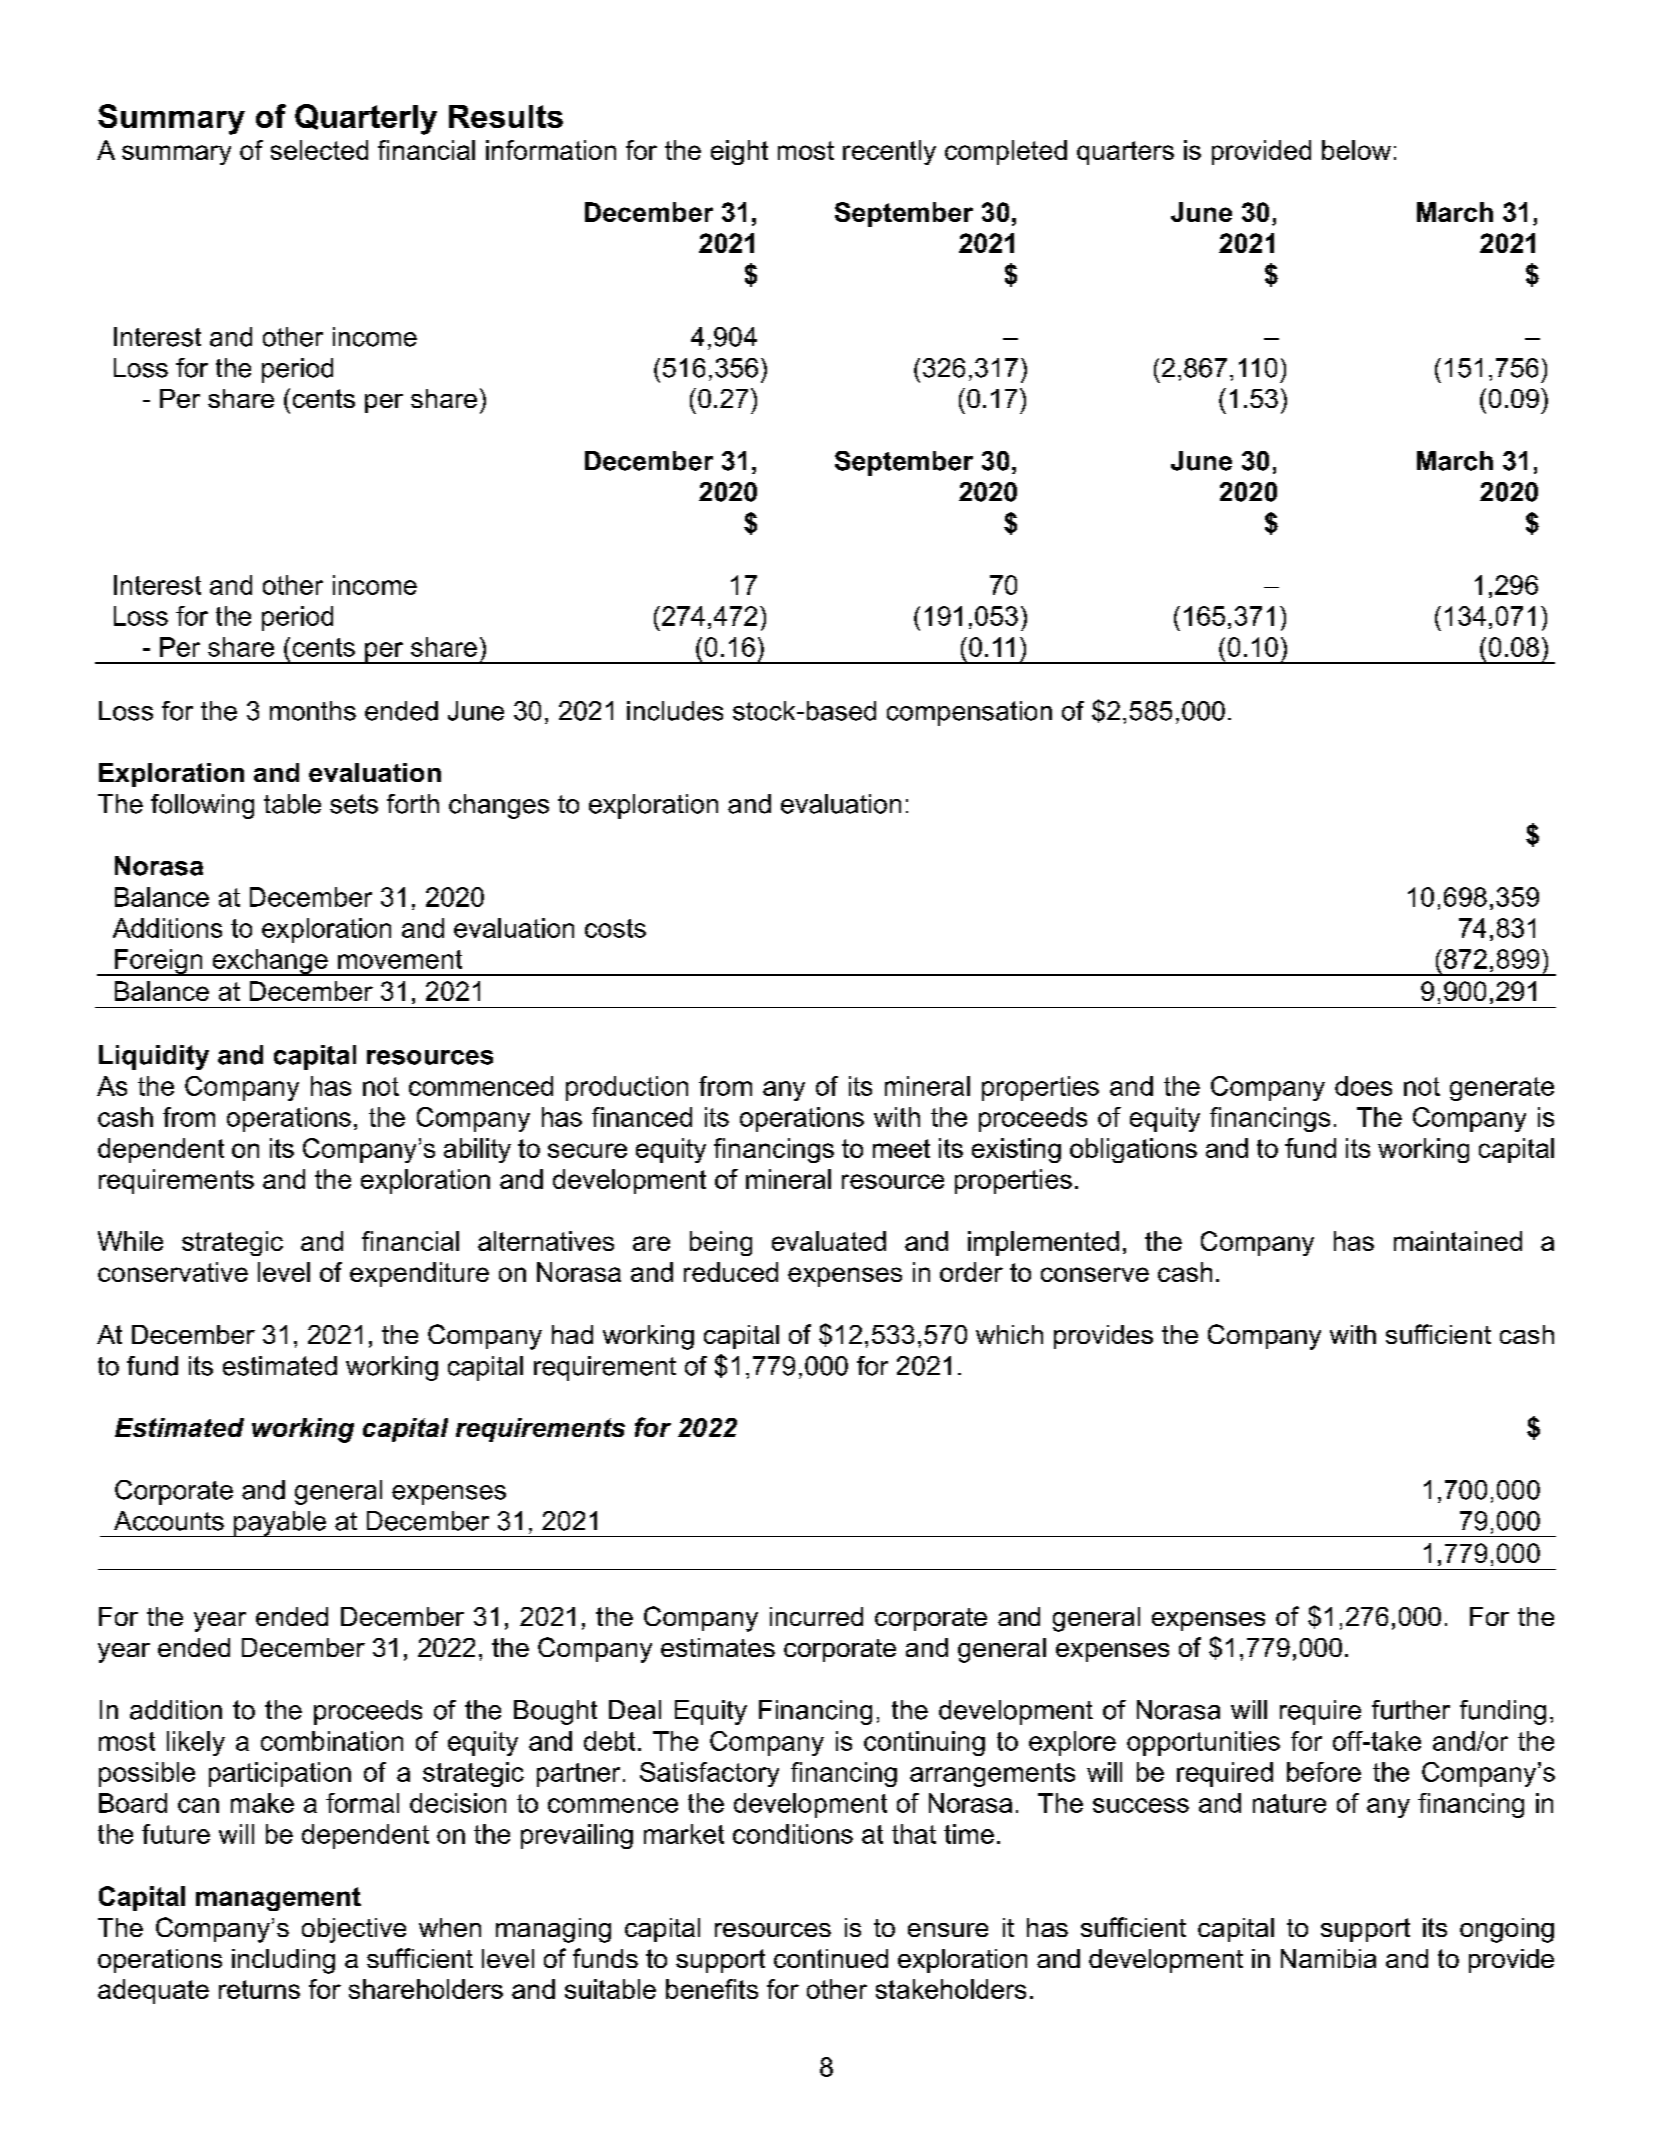 The image size is (1653, 2139). I want to click on recently, so click(889, 152).
